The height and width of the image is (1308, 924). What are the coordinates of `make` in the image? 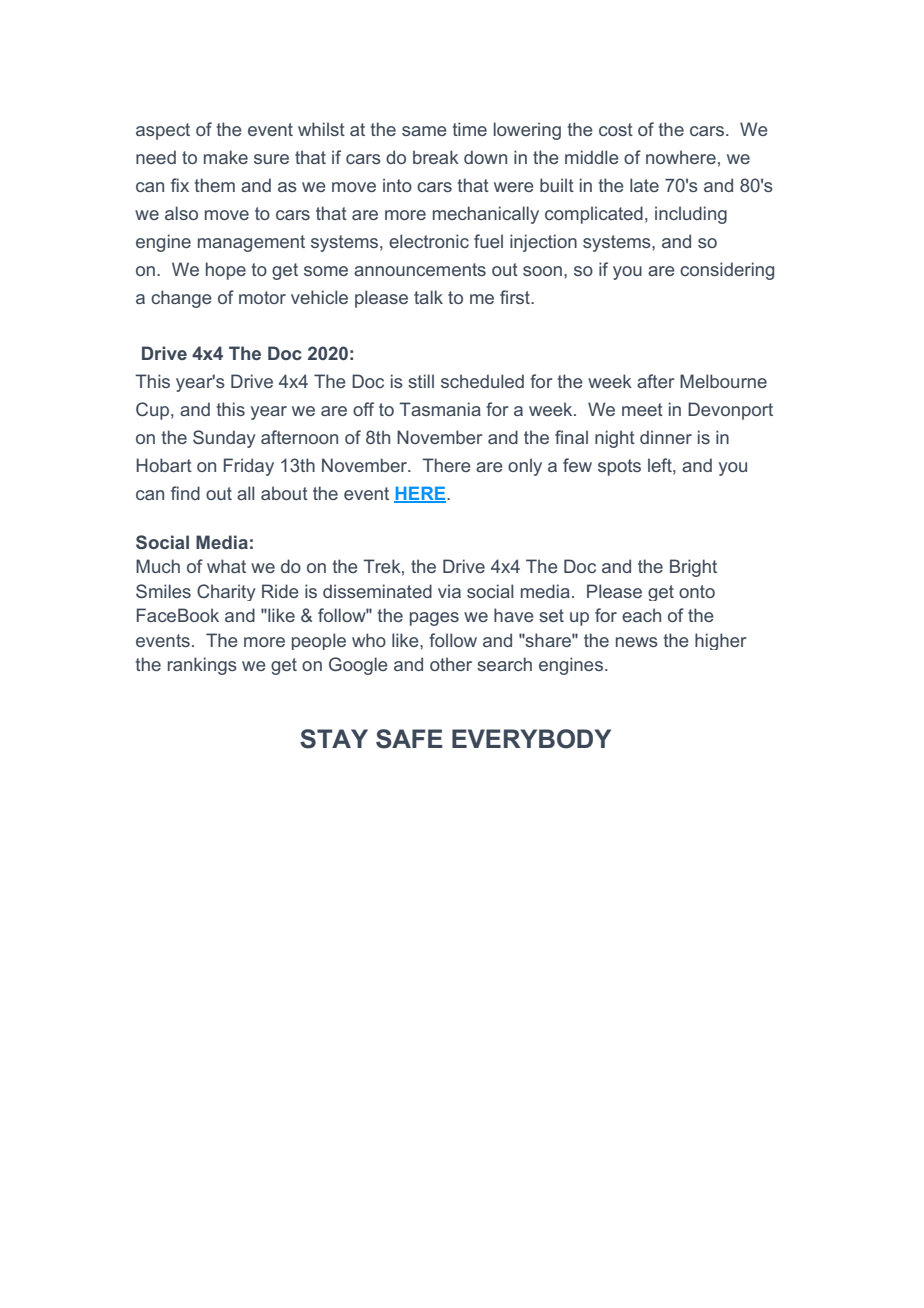 It's located at (226, 157).
